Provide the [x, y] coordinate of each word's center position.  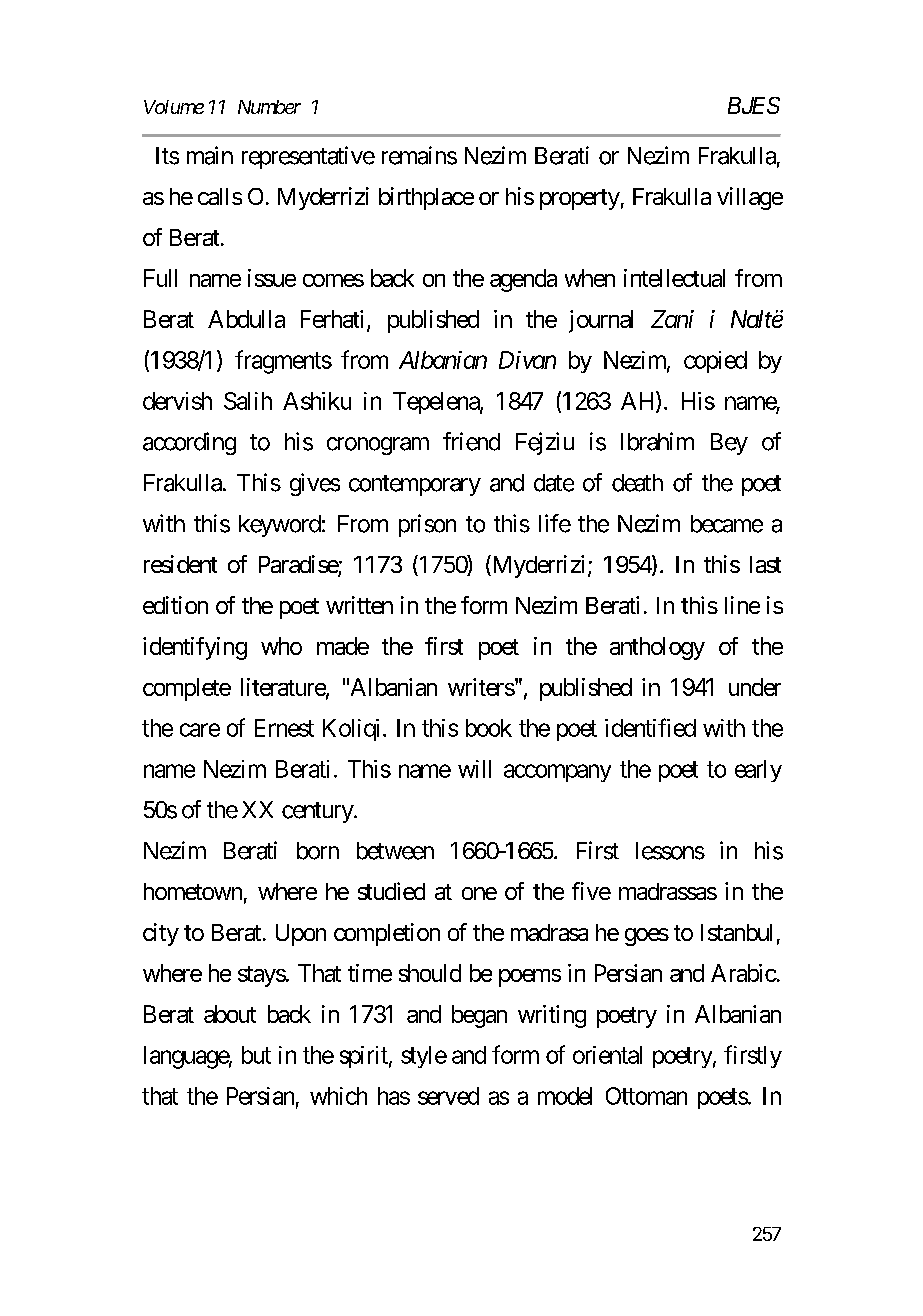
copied [715, 362]
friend [471, 441]
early [758, 771]
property [580, 199]
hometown [193, 891]
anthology [657, 648]
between [395, 851]
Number [269, 107]
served [448, 1096]
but [256, 1055]
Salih [248, 401]
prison [427, 525]
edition [175, 605]
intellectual [674, 278]
